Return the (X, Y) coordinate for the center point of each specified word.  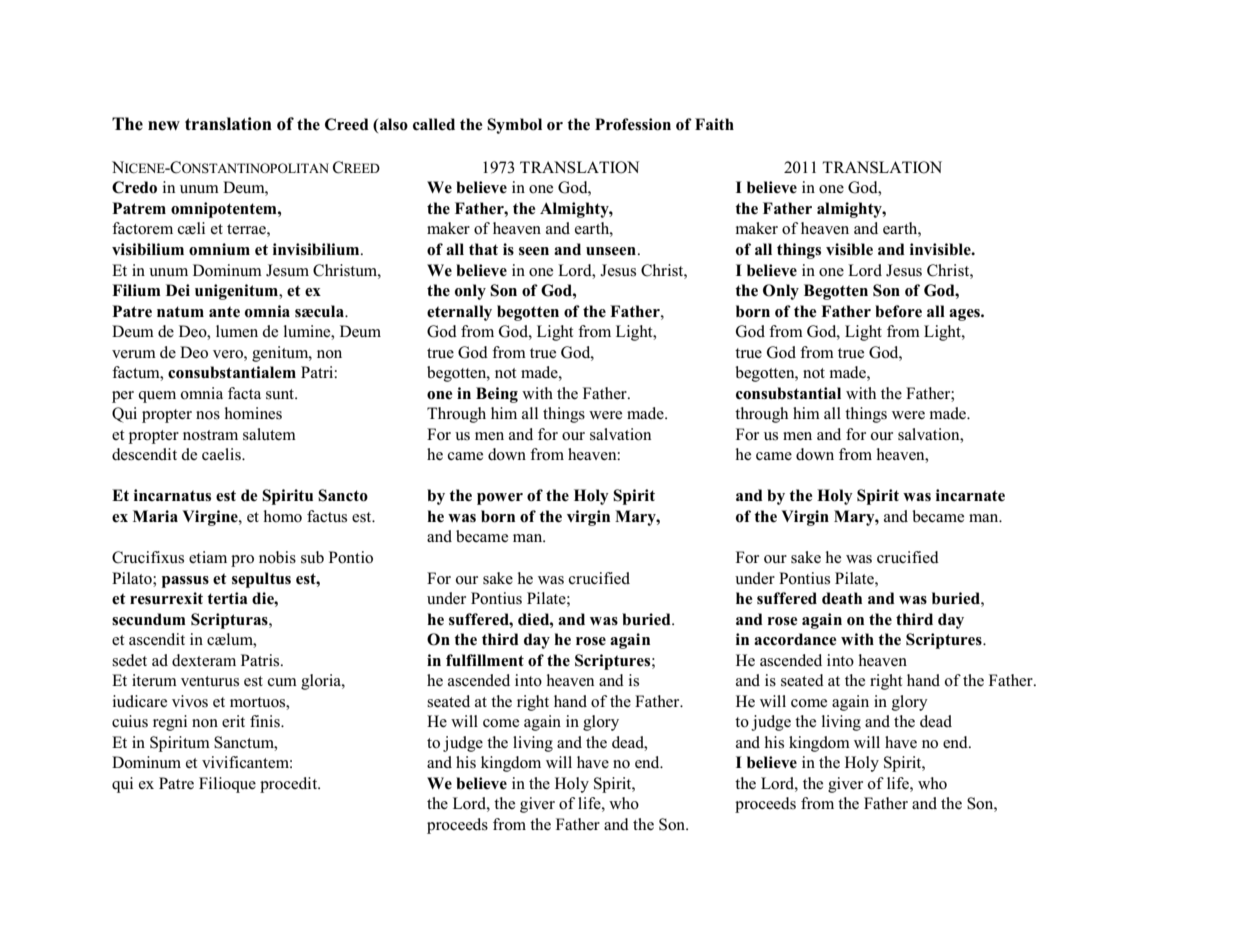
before (898, 311)
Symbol (514, 126)
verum (134, 354)
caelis (222, 454)
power (500, 499)
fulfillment (485, 660)
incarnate (970, 495)
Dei (178, 290)
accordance (795, 639)
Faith (714, 124)
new (164, 126)
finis (266, 721)
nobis (277, 557)
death (842, 598)
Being (497, 395)
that (483, 249)
